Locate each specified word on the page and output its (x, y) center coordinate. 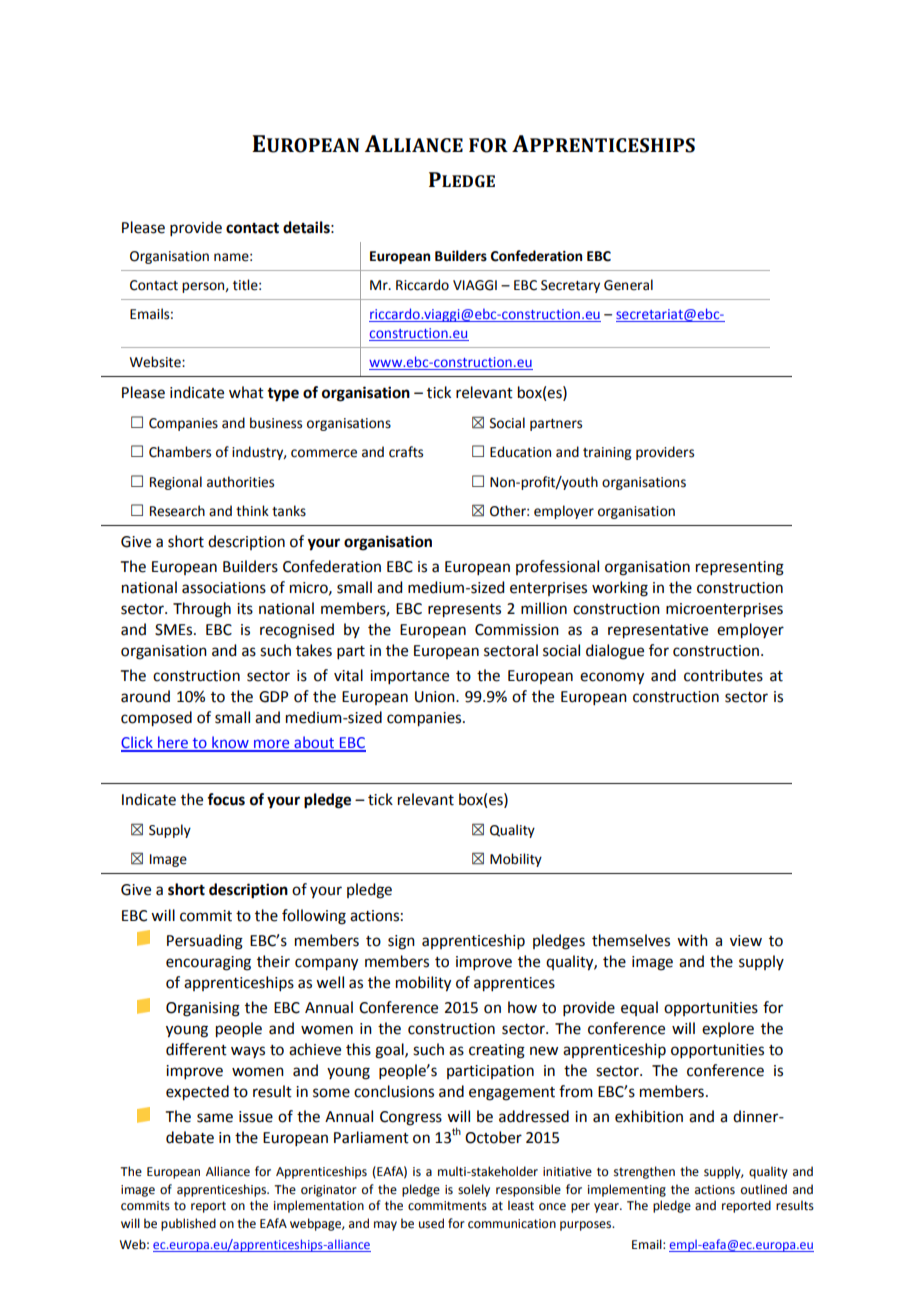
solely (474, 1190)
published (188, 1224)
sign (401, 942)
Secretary (570, 286)
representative (658, 631)
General (628, 285)
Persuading (205, 942)
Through (202, 610)
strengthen (644, 1172)
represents (464, 611)
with (692, 940)
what (246, 392)
